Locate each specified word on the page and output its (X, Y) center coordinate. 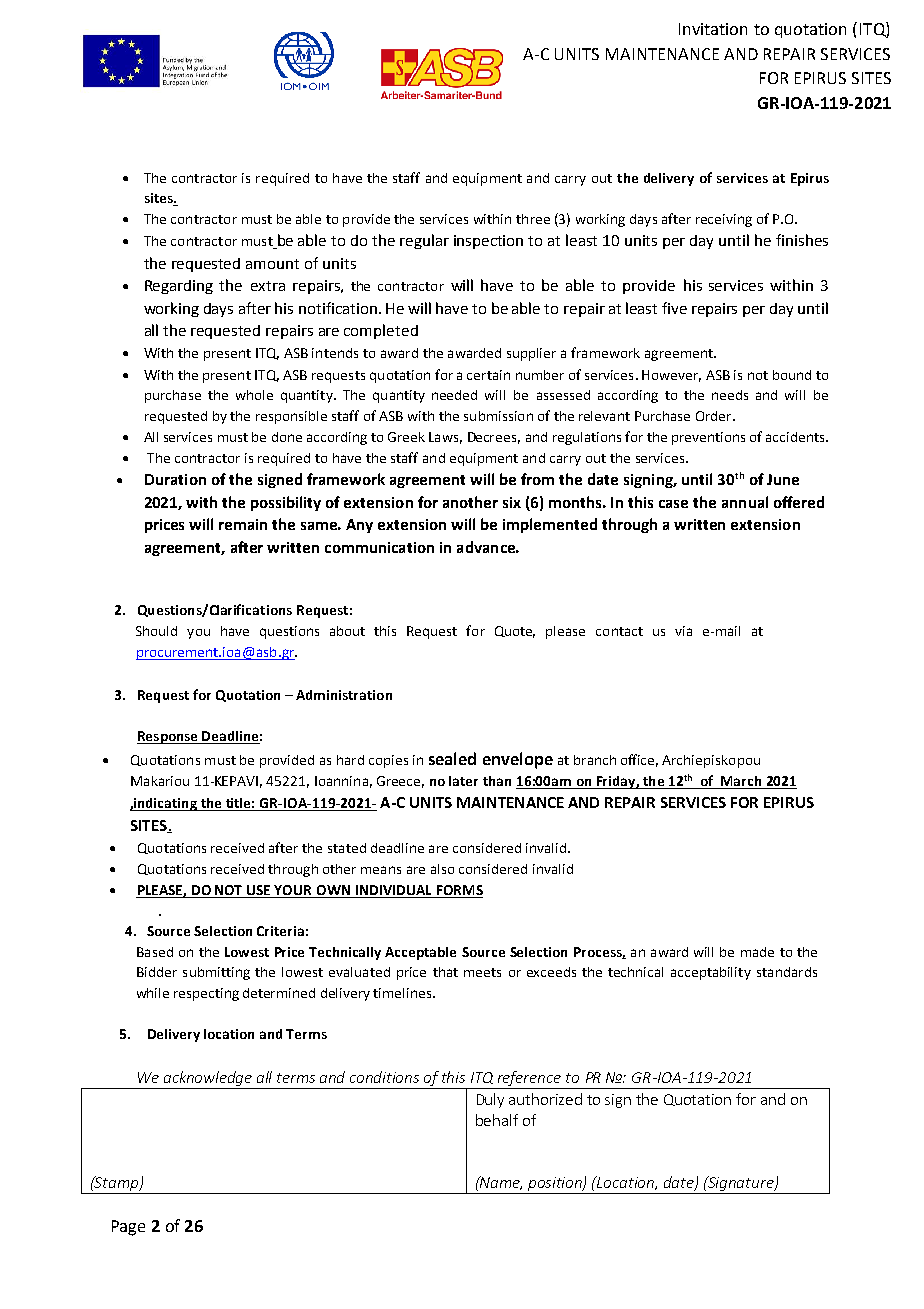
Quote (515, 632)
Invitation (713, 29)
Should (156, 631)
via (683, 631)
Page (128, 1228)
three (533, 219)
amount (272, 264)
